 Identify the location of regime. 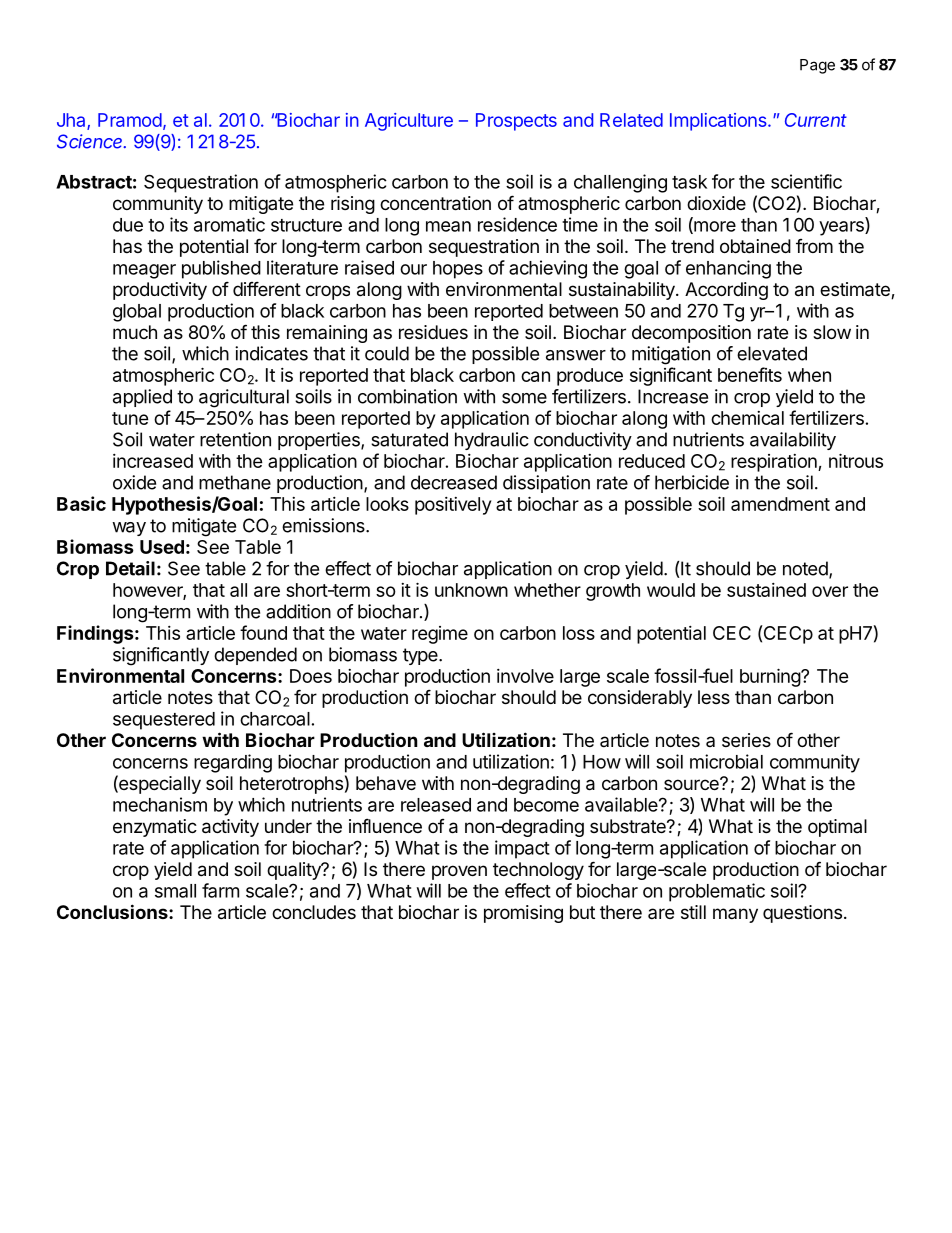
(440, 635).
